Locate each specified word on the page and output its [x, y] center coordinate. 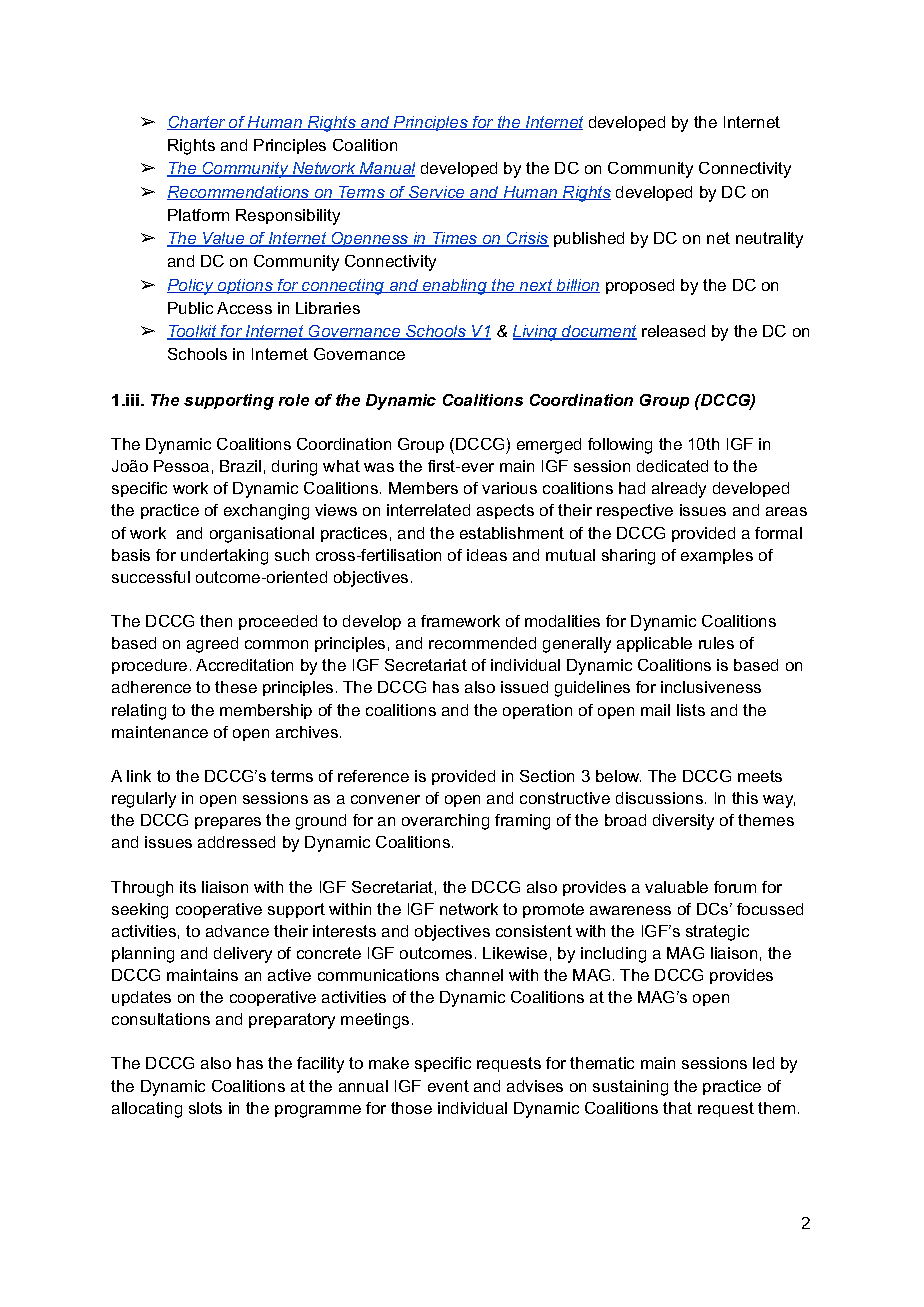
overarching [445, 822]
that [677, 1108]
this [745, 798]
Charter [197, 123]
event [448, 1086]
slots [205, 1108]
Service [437, 193]
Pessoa [181, 466]
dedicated [672, 466]
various [509, 488]
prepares [228, 823]
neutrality [769, 240]
